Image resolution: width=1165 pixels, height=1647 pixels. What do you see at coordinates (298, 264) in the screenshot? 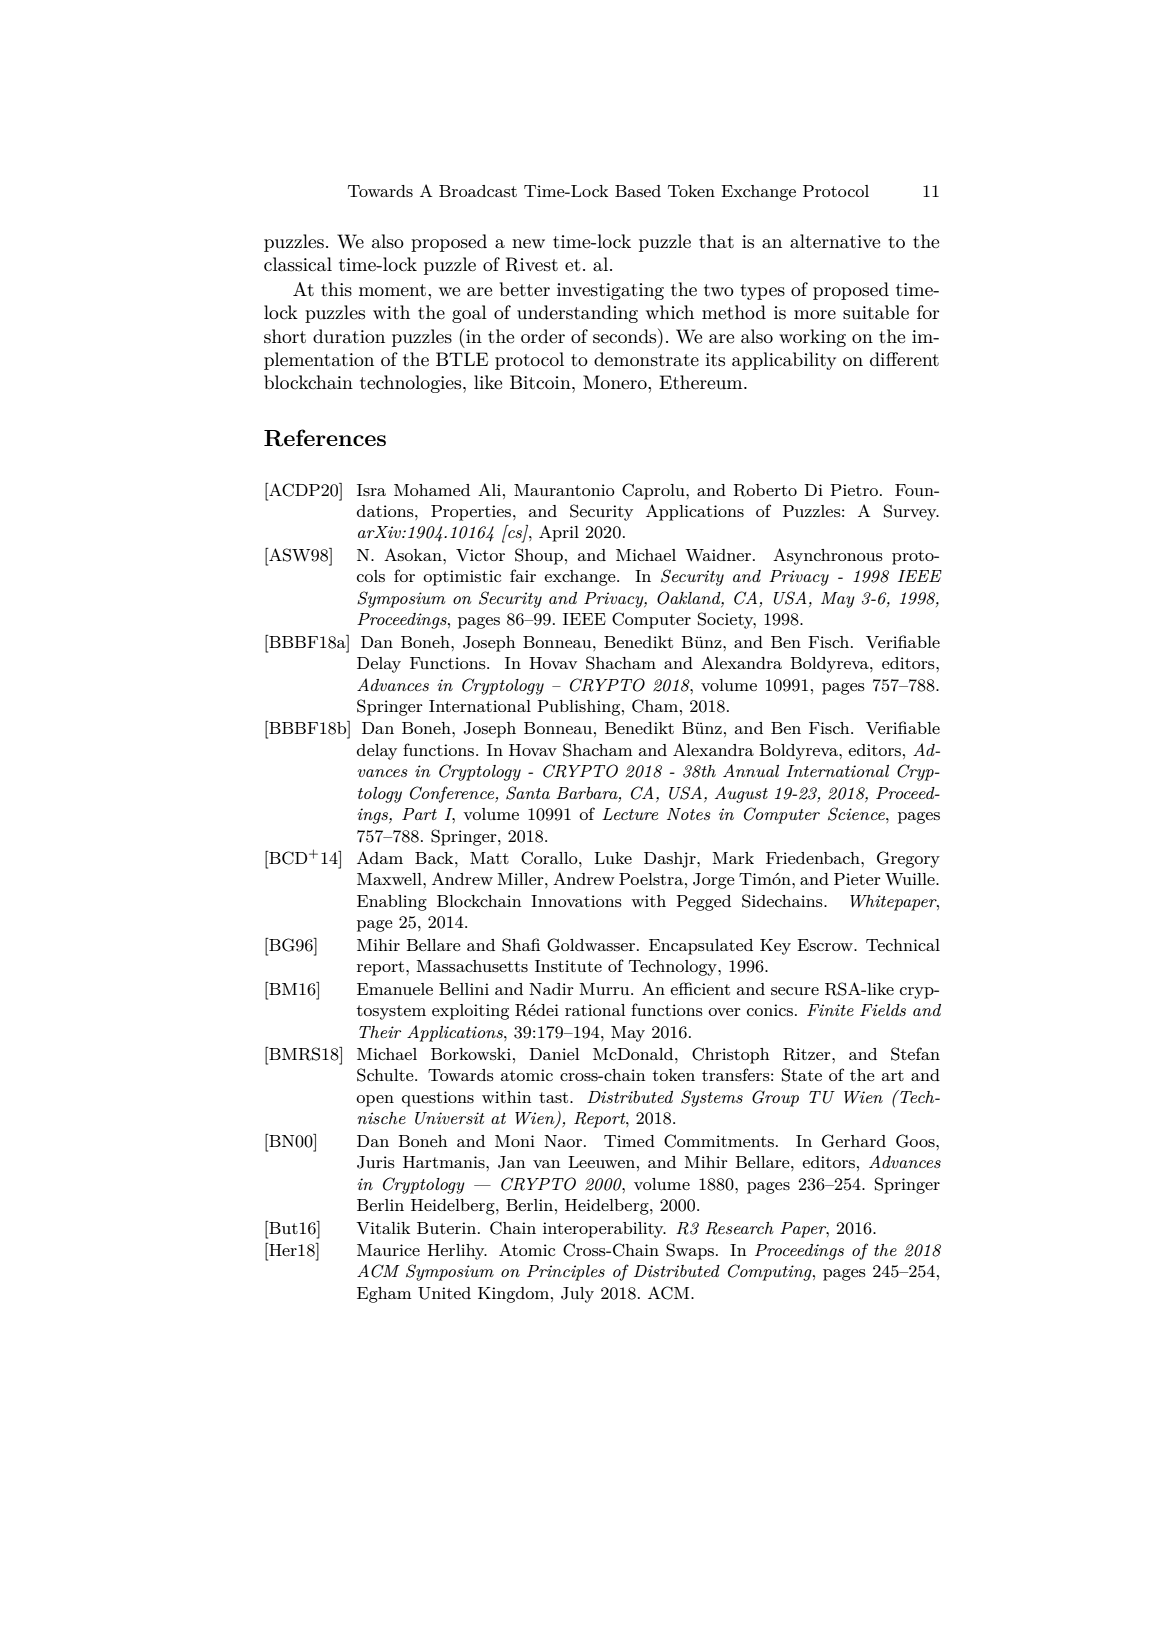
I see `classical` at bounding box center [298, 264].
